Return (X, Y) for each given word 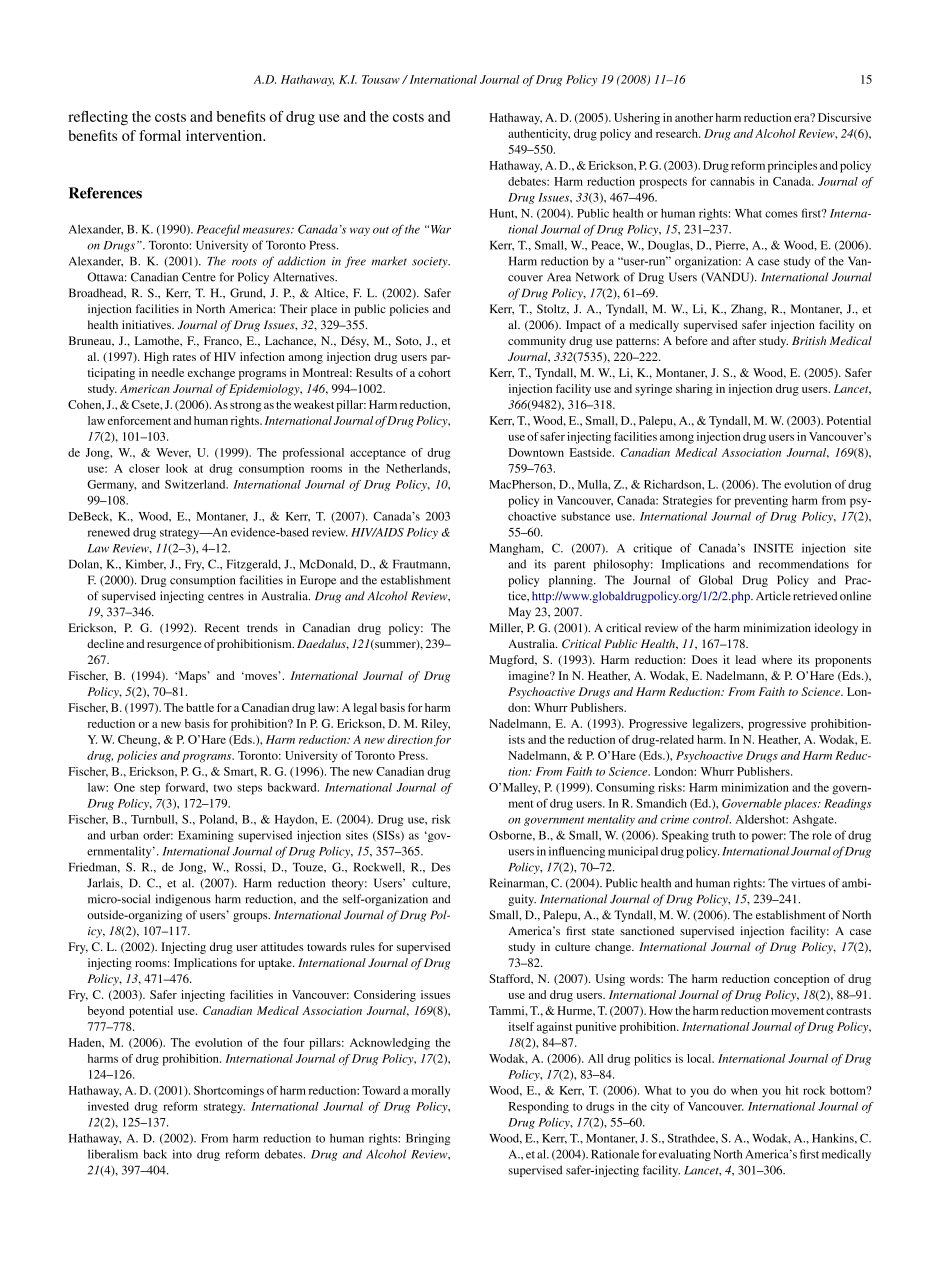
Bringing (428, 1139)
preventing (761, 502)
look (177, 468)
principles (792, 167)
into (182, 1154)
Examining (205, 836)
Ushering (637, 119)
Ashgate (814, 820)
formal (160, 135)
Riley (435, 725)
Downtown (536, 452)
